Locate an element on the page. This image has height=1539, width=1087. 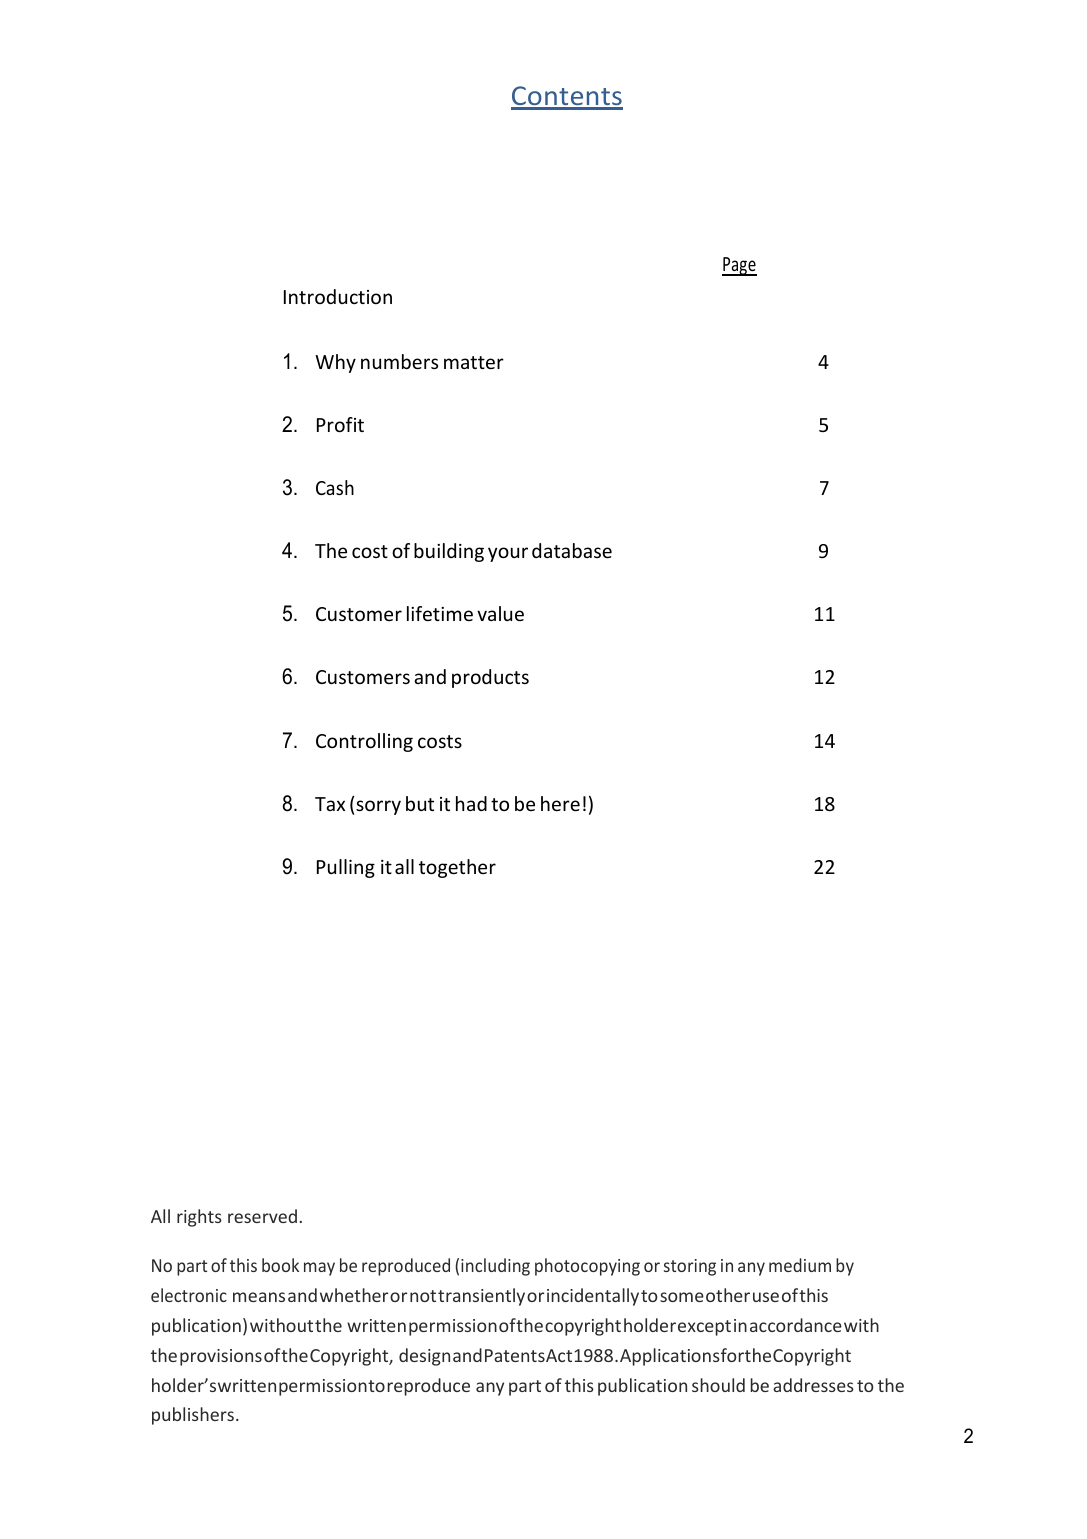
Page is located at coordinates (739, 266).
